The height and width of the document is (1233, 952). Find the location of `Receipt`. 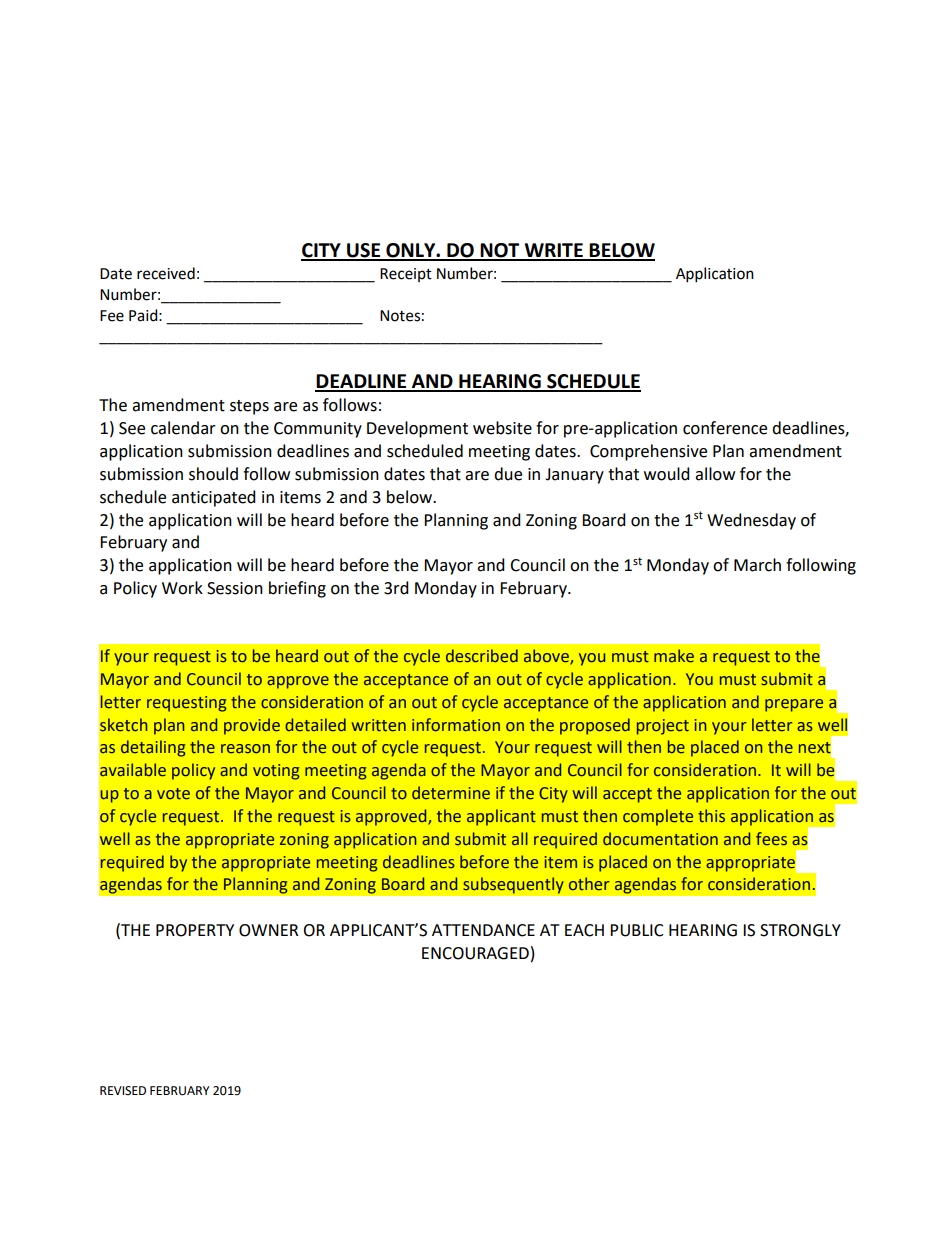

Receipt is located at coordinates (406, 275).
